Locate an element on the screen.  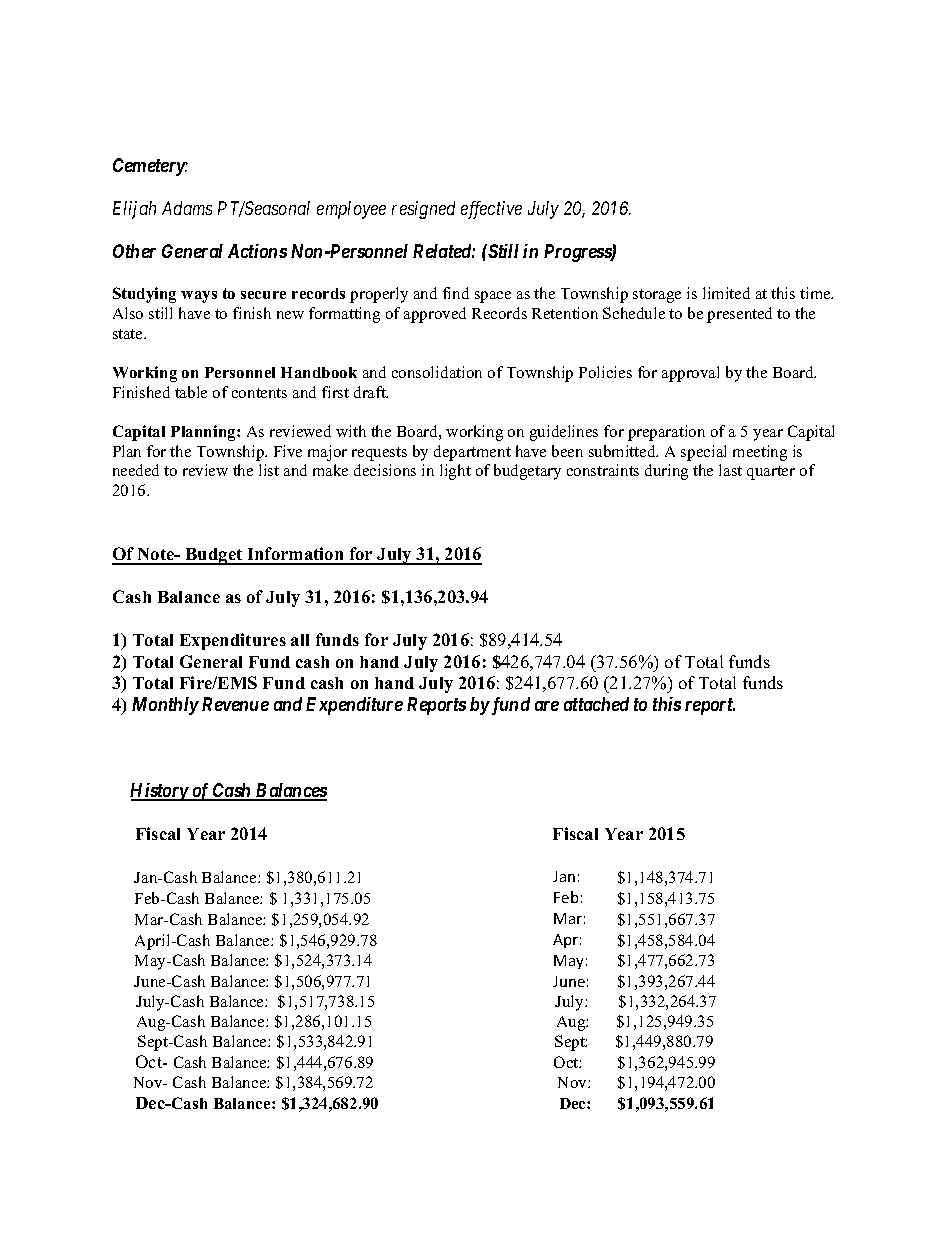
History is located at coordinates (159, 792).
